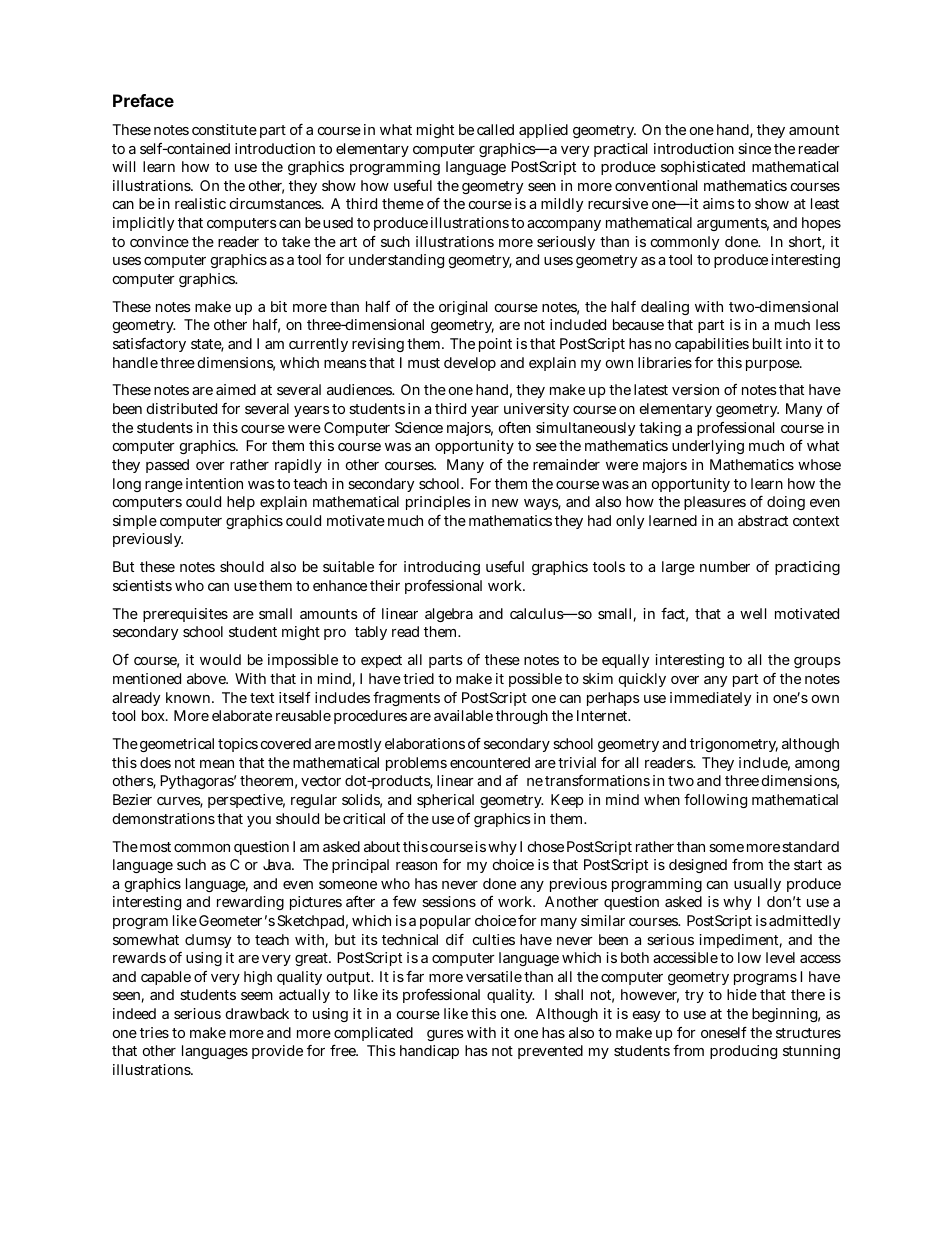  What do you see at coordinates (725, 566) in the page?
I see `number` at bounding box center [725, 566].
